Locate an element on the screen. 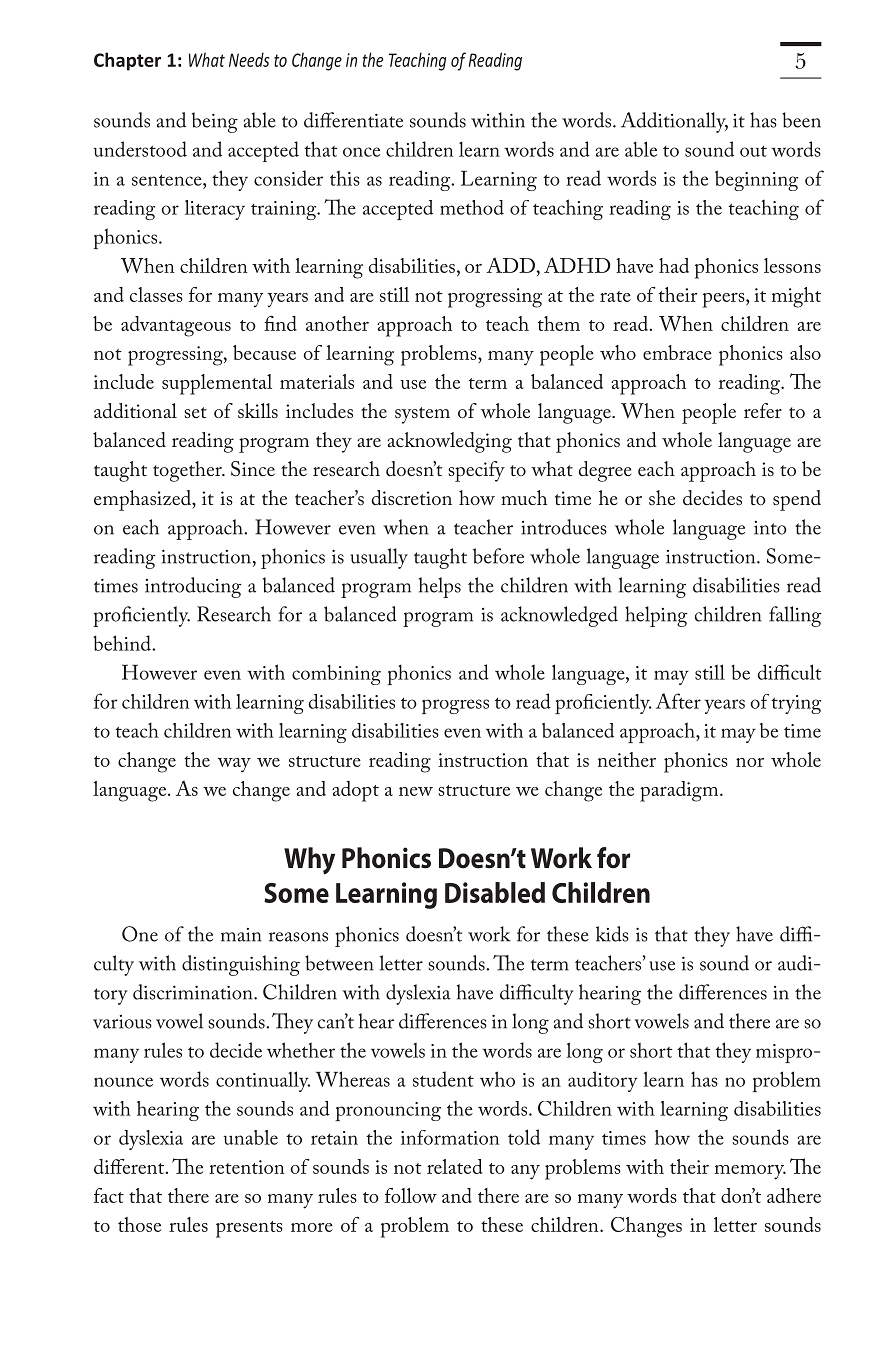 The height and width of the screenshot is (1345, 896). embrace is located at coordinates (677, 352).
